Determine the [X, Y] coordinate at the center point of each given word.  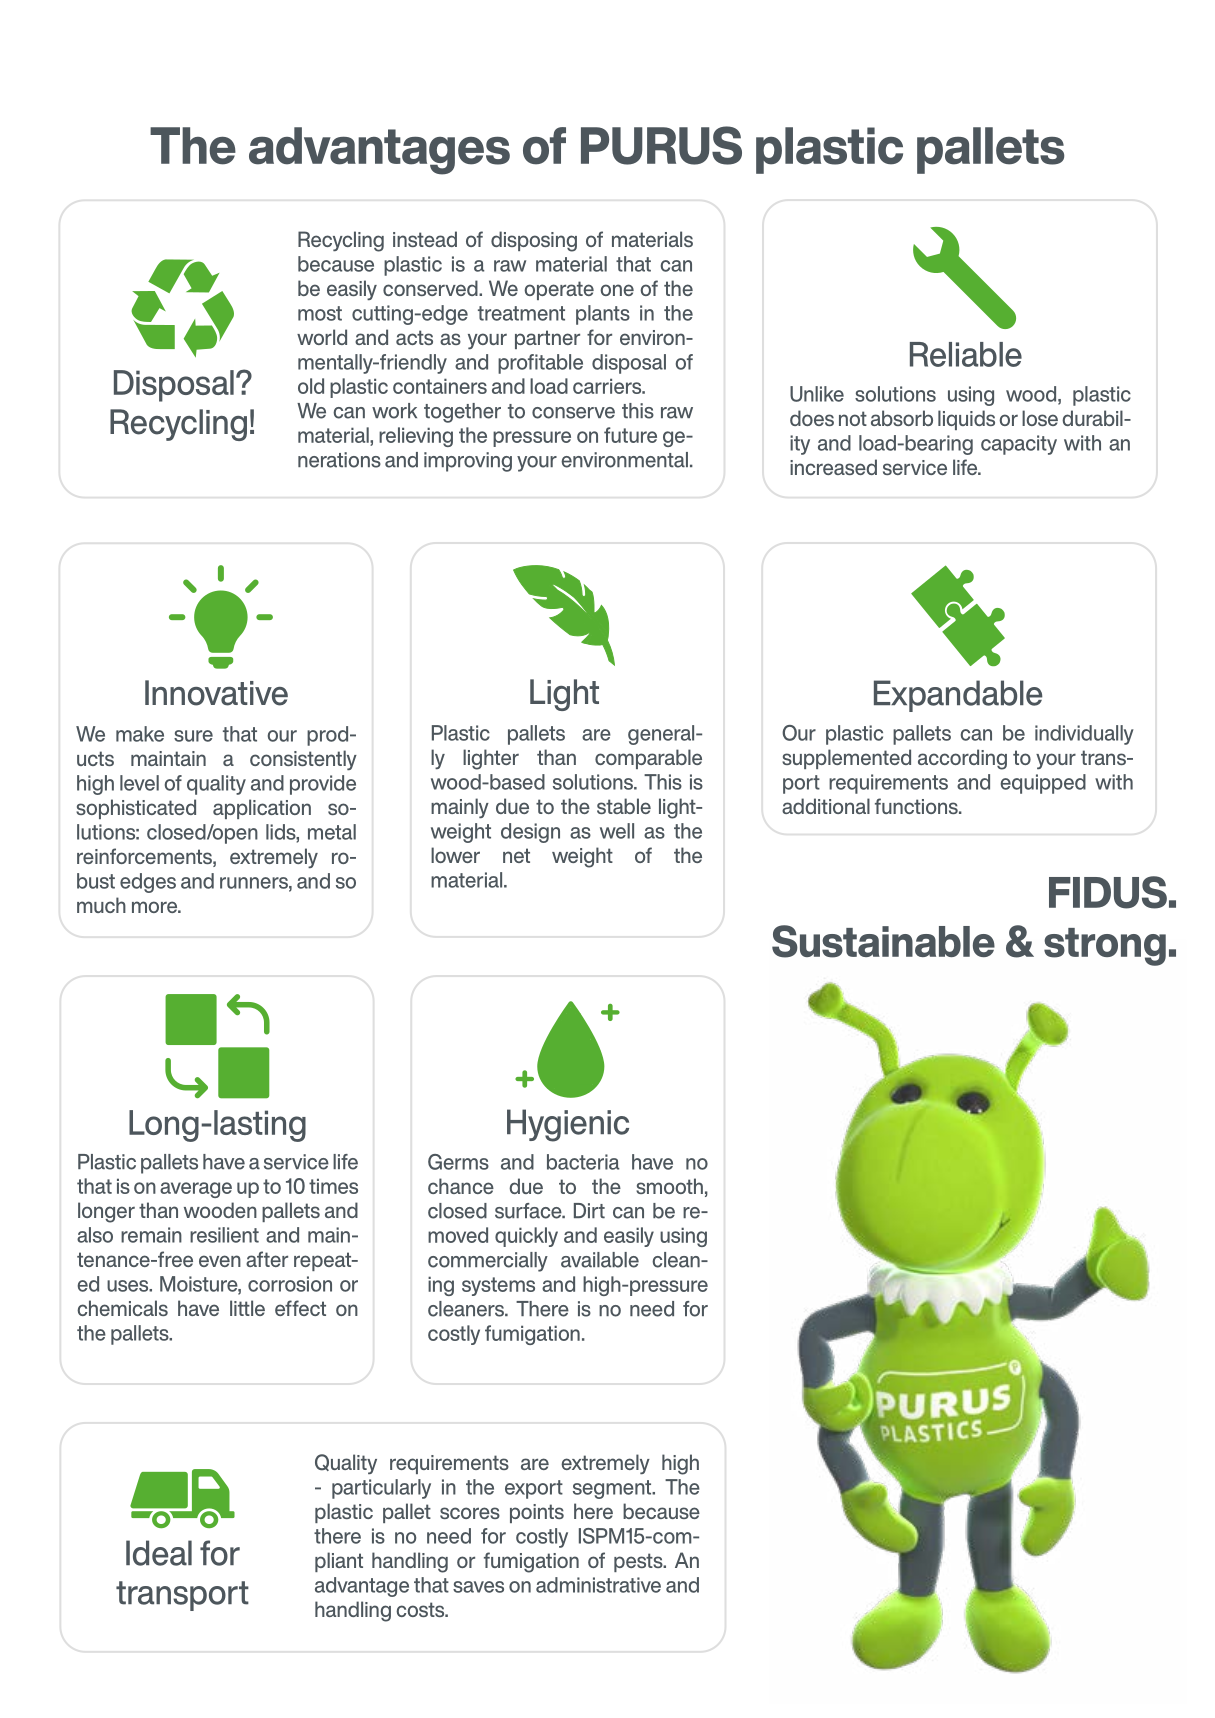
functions [917, 806]
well [617, 831]
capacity [1019, 445]
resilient [224, 1235]
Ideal [159, 1553]
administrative [598, 1585]
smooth [669, 1186]
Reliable [966, 354]
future [630, 435]
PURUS [661, 145]
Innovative [216, 693]
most [320, 313]
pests [639, 1562]
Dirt [589, 1211]
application [262, 809]
